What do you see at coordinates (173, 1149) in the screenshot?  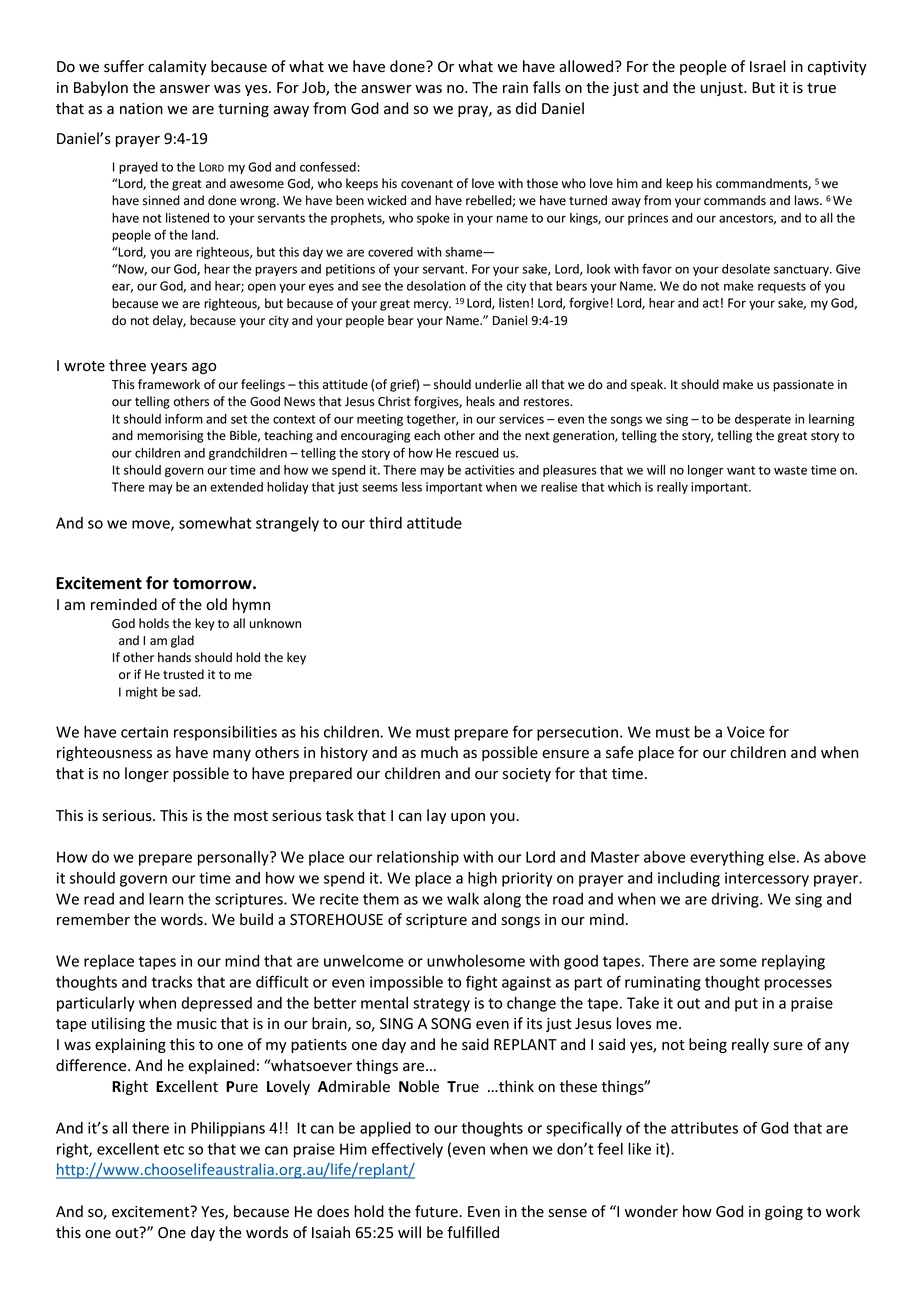 I see `etc` at bounding box center [173, 1149].
